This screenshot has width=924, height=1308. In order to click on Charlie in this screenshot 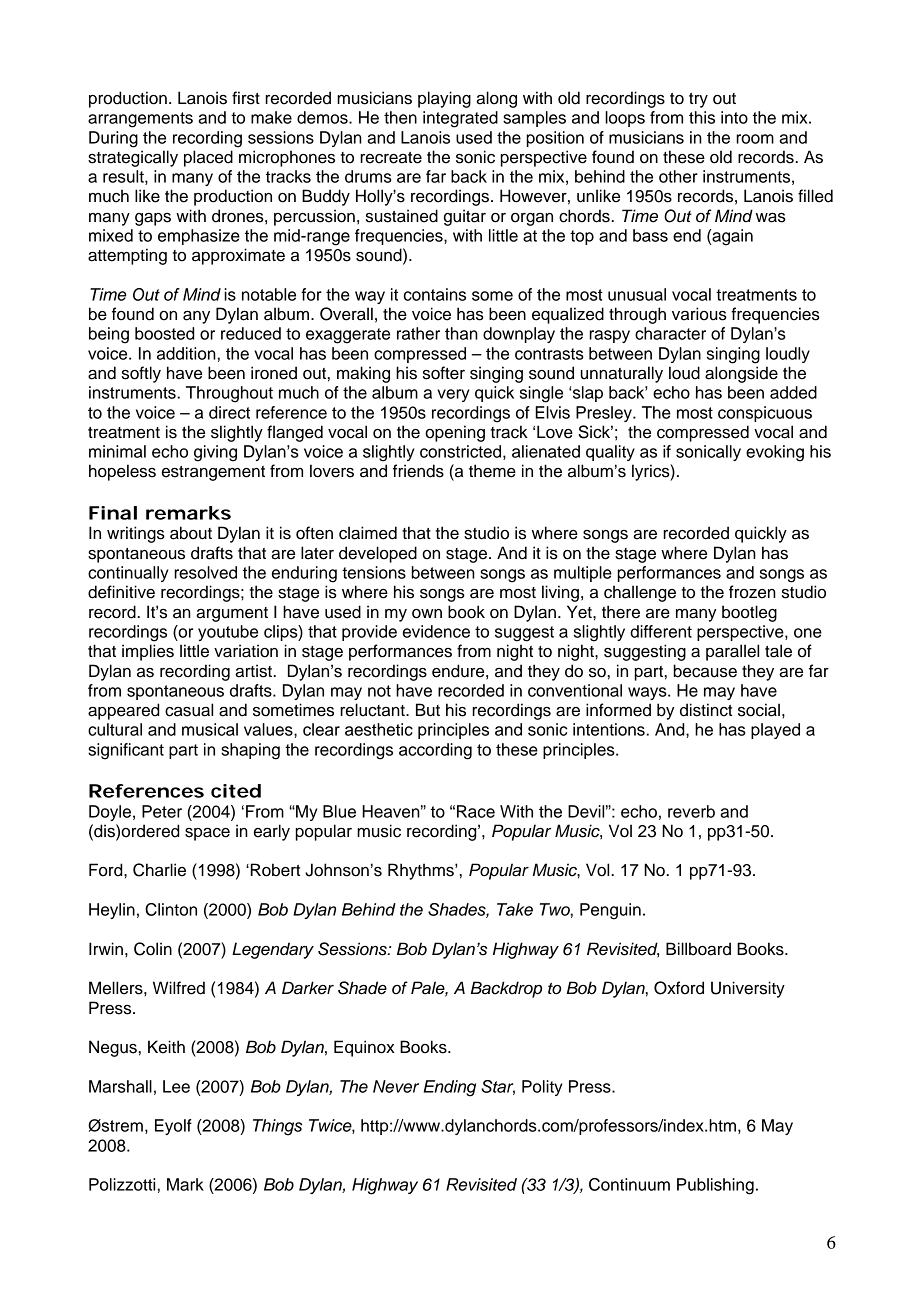, I will do `click(159, 870)`.
